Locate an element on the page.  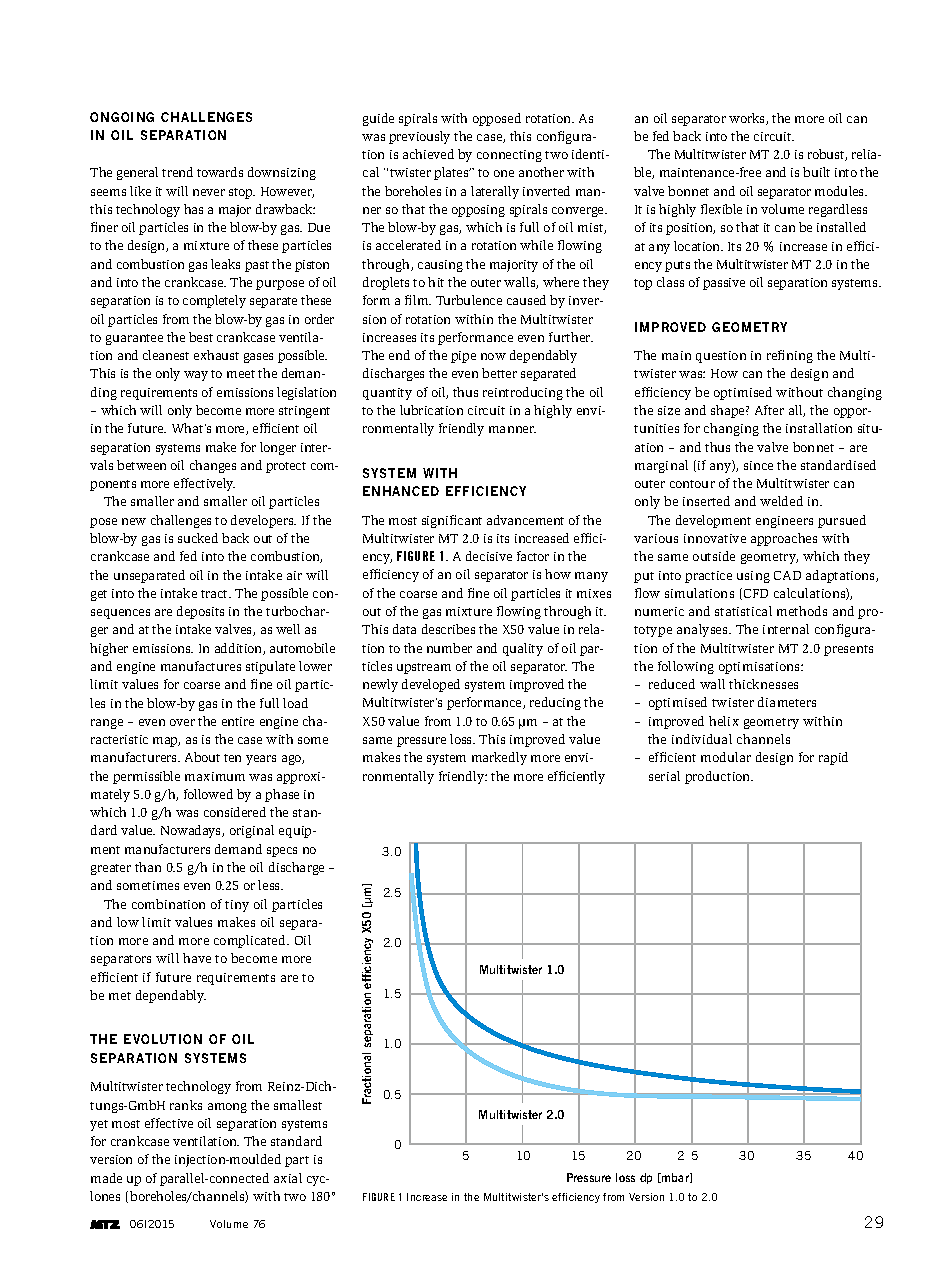
connecting is located at coordinates (509, 156).
